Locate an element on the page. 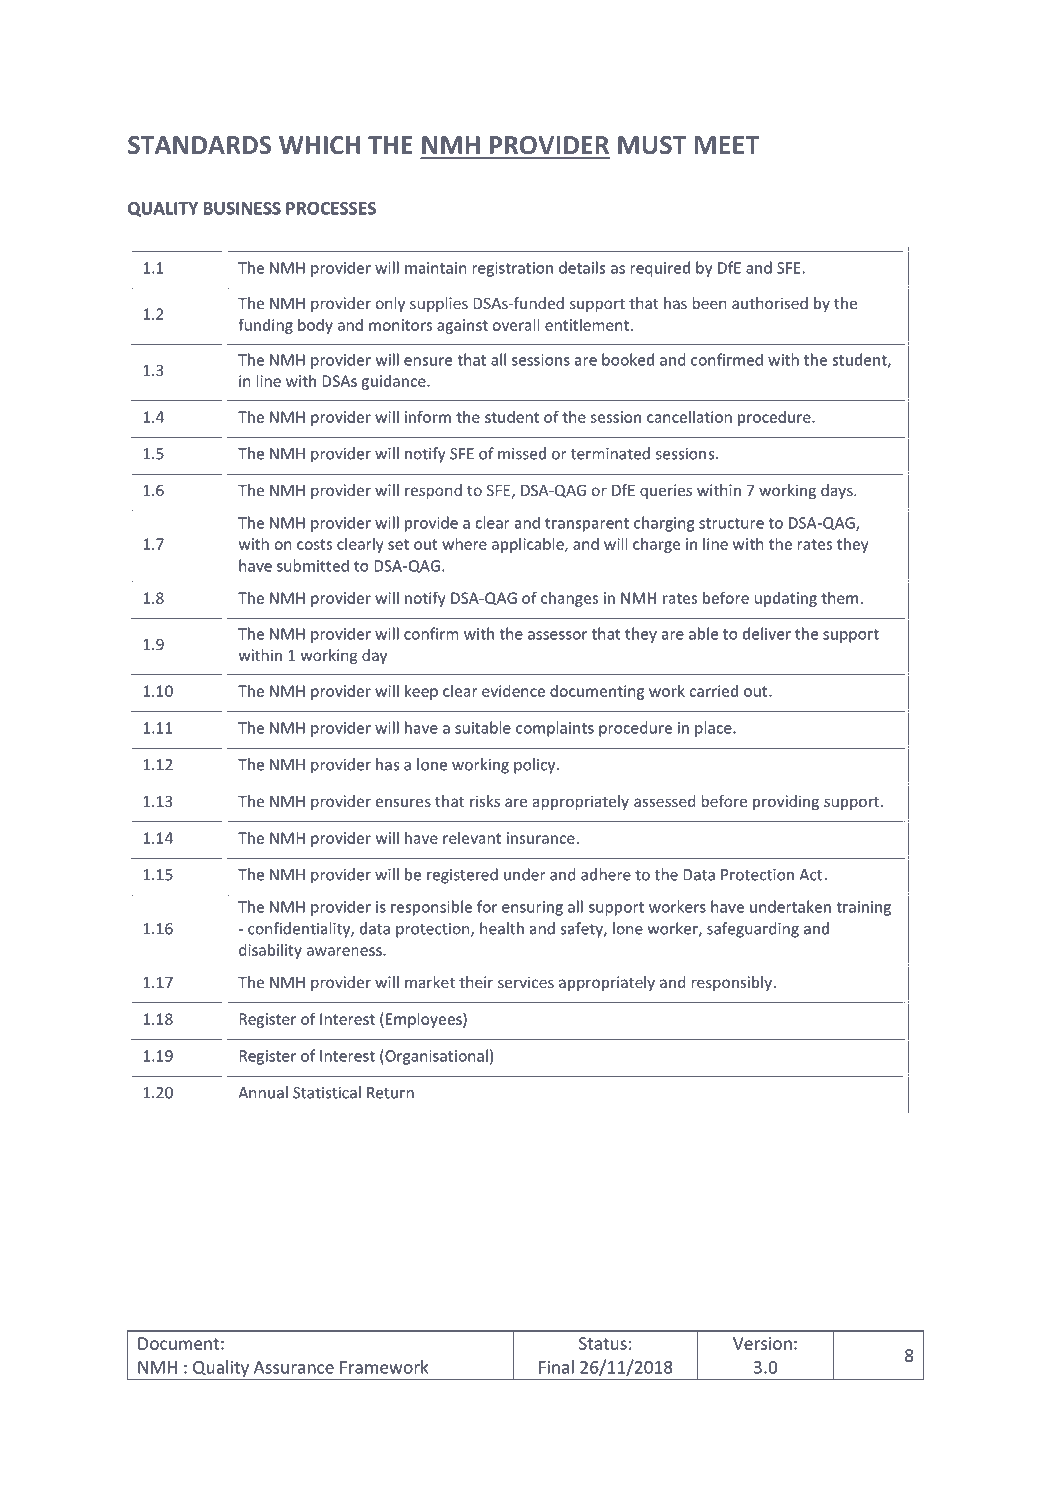  costs is located at coordinates (314, 544).
